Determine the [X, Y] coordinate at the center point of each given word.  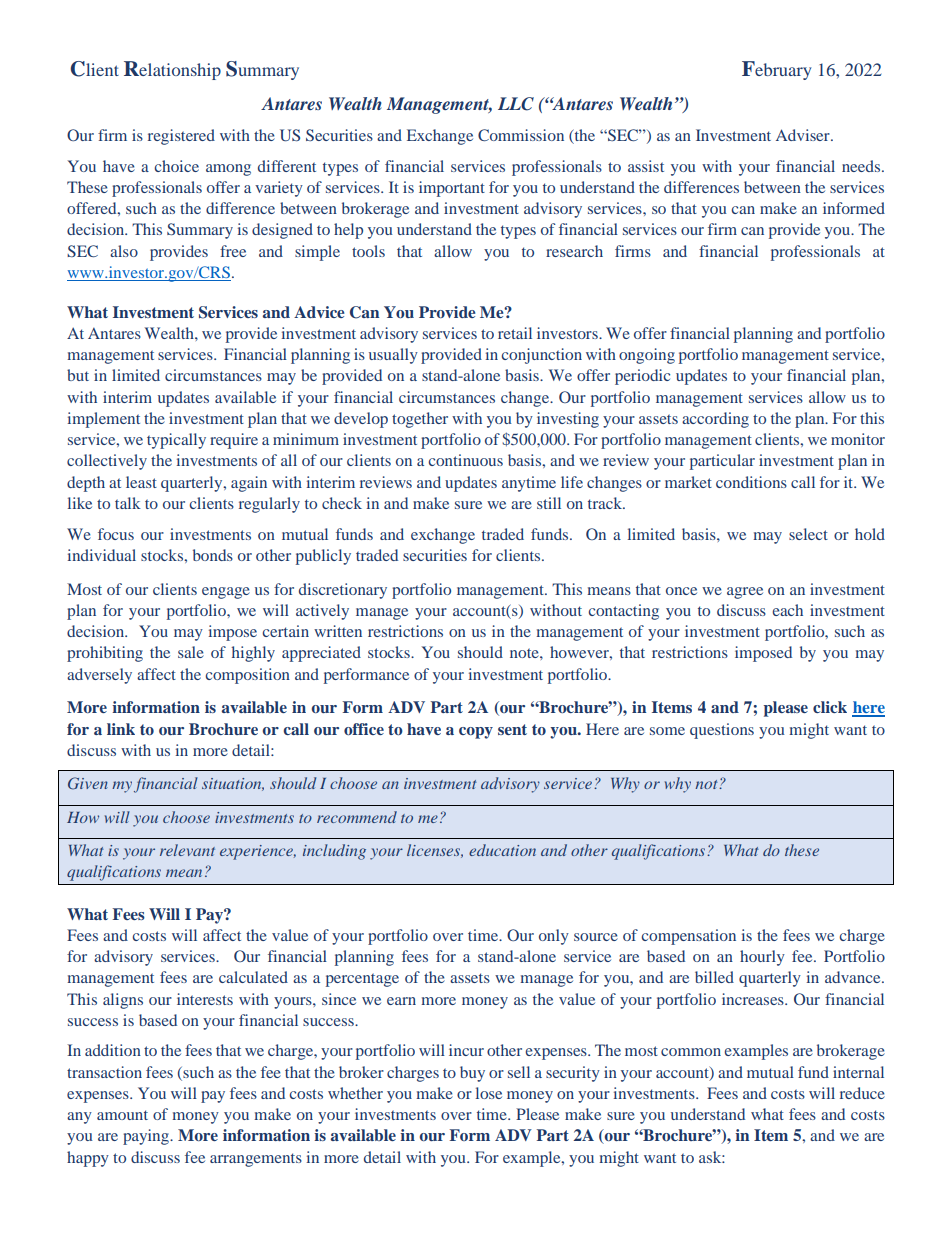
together [420, 420]
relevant [187, 850]
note [525, 653]
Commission [521, 135]
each [787, 610]
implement [104, 420]
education [502, 850]
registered [181, 137]
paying [147, 1137]
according [715, 420]
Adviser [804, 135]
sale [191, 652]
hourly [762, 958]
